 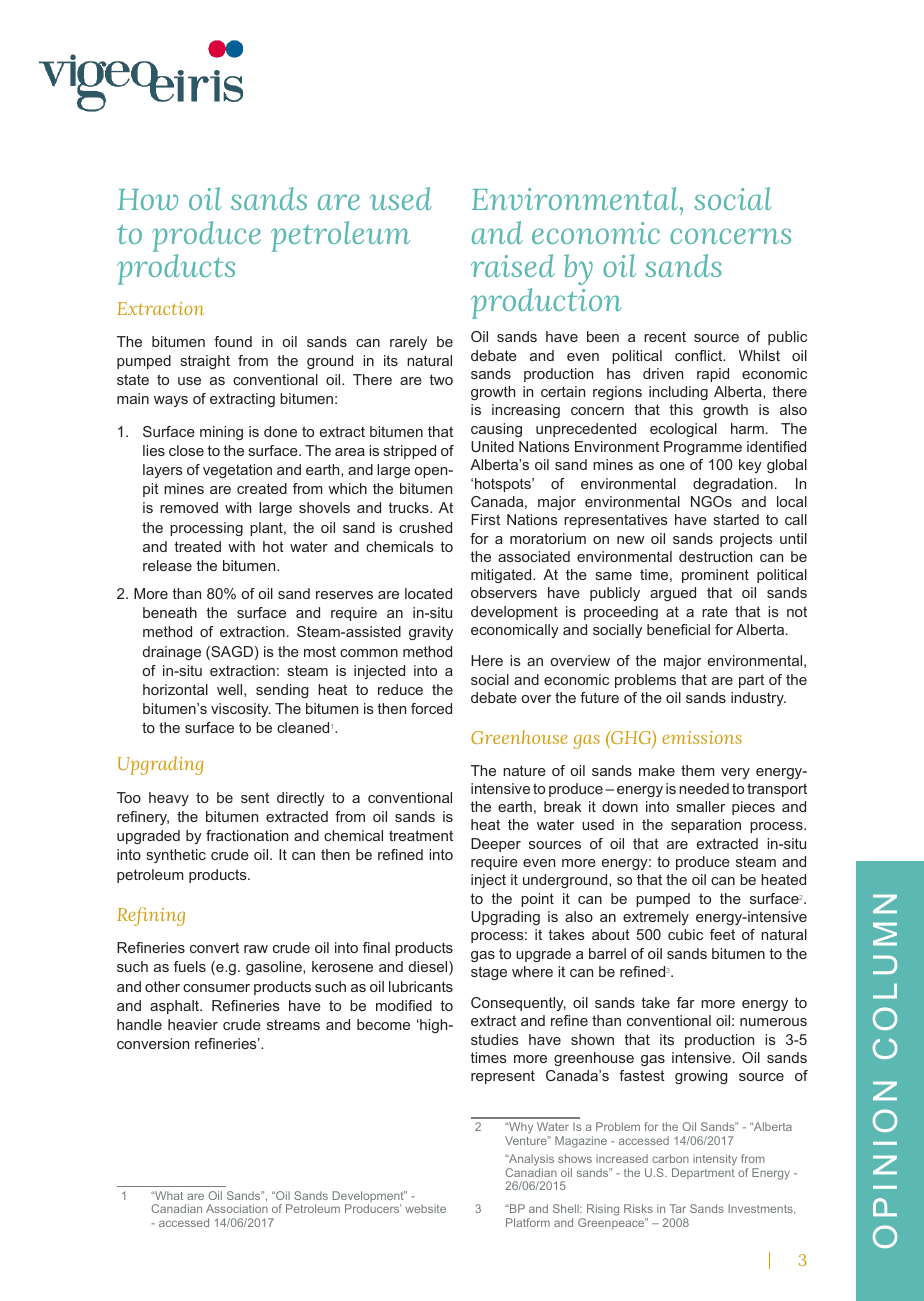 What do you see at coordinates (193, 1024) in the screenshot?
I see `heavier` at bounding box center [193, 1024].
